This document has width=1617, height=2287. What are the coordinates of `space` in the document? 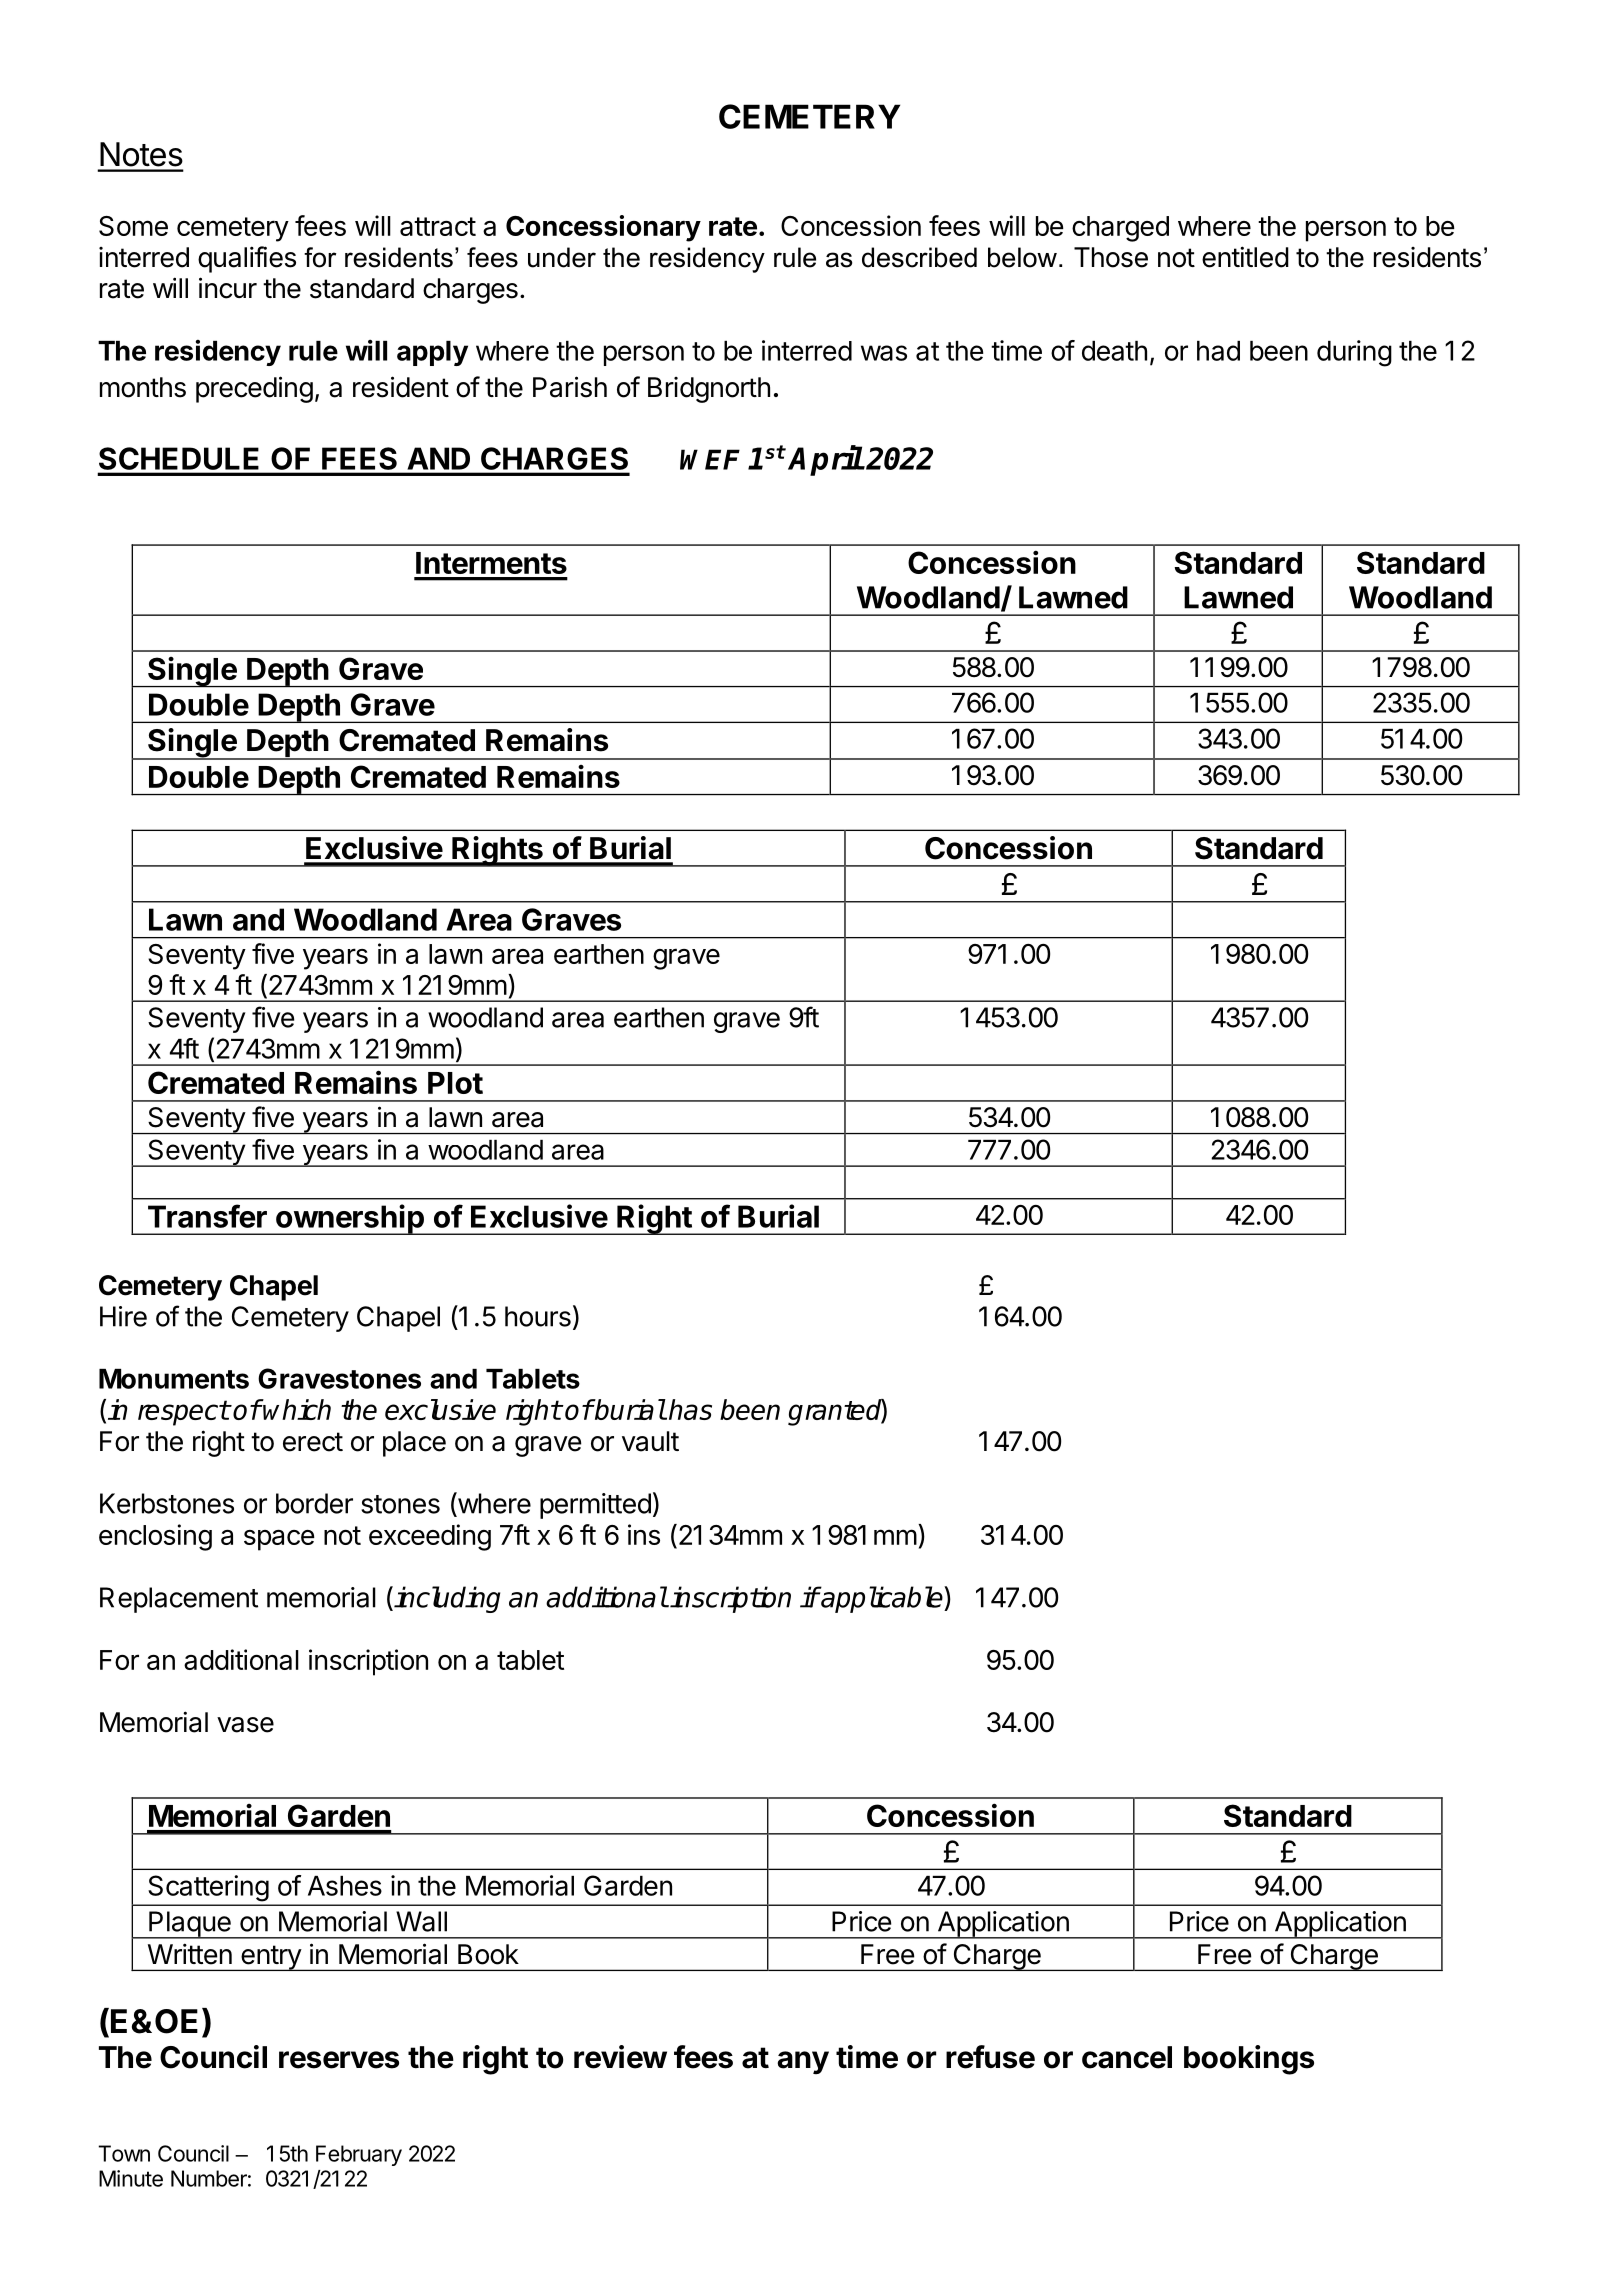 It's located at (279, 1540).
